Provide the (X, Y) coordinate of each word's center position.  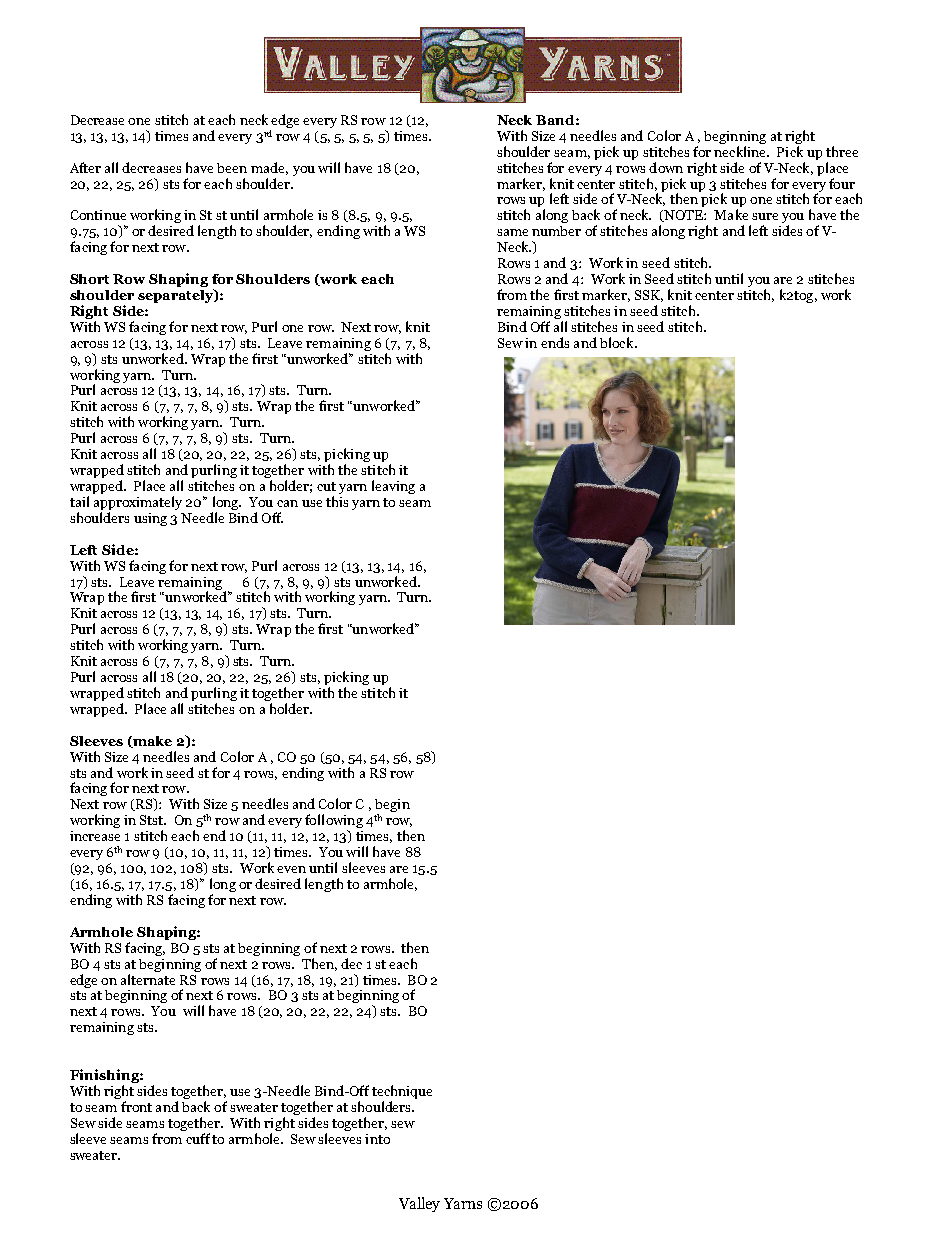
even (291, 869)
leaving (393, 487)
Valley (419, 1204)
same (512, 232)
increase (95, 836)
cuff (198, 1138)
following (334, 822)
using (150, 519)
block (618, 342)
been (232, 168)
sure (765, 216)
